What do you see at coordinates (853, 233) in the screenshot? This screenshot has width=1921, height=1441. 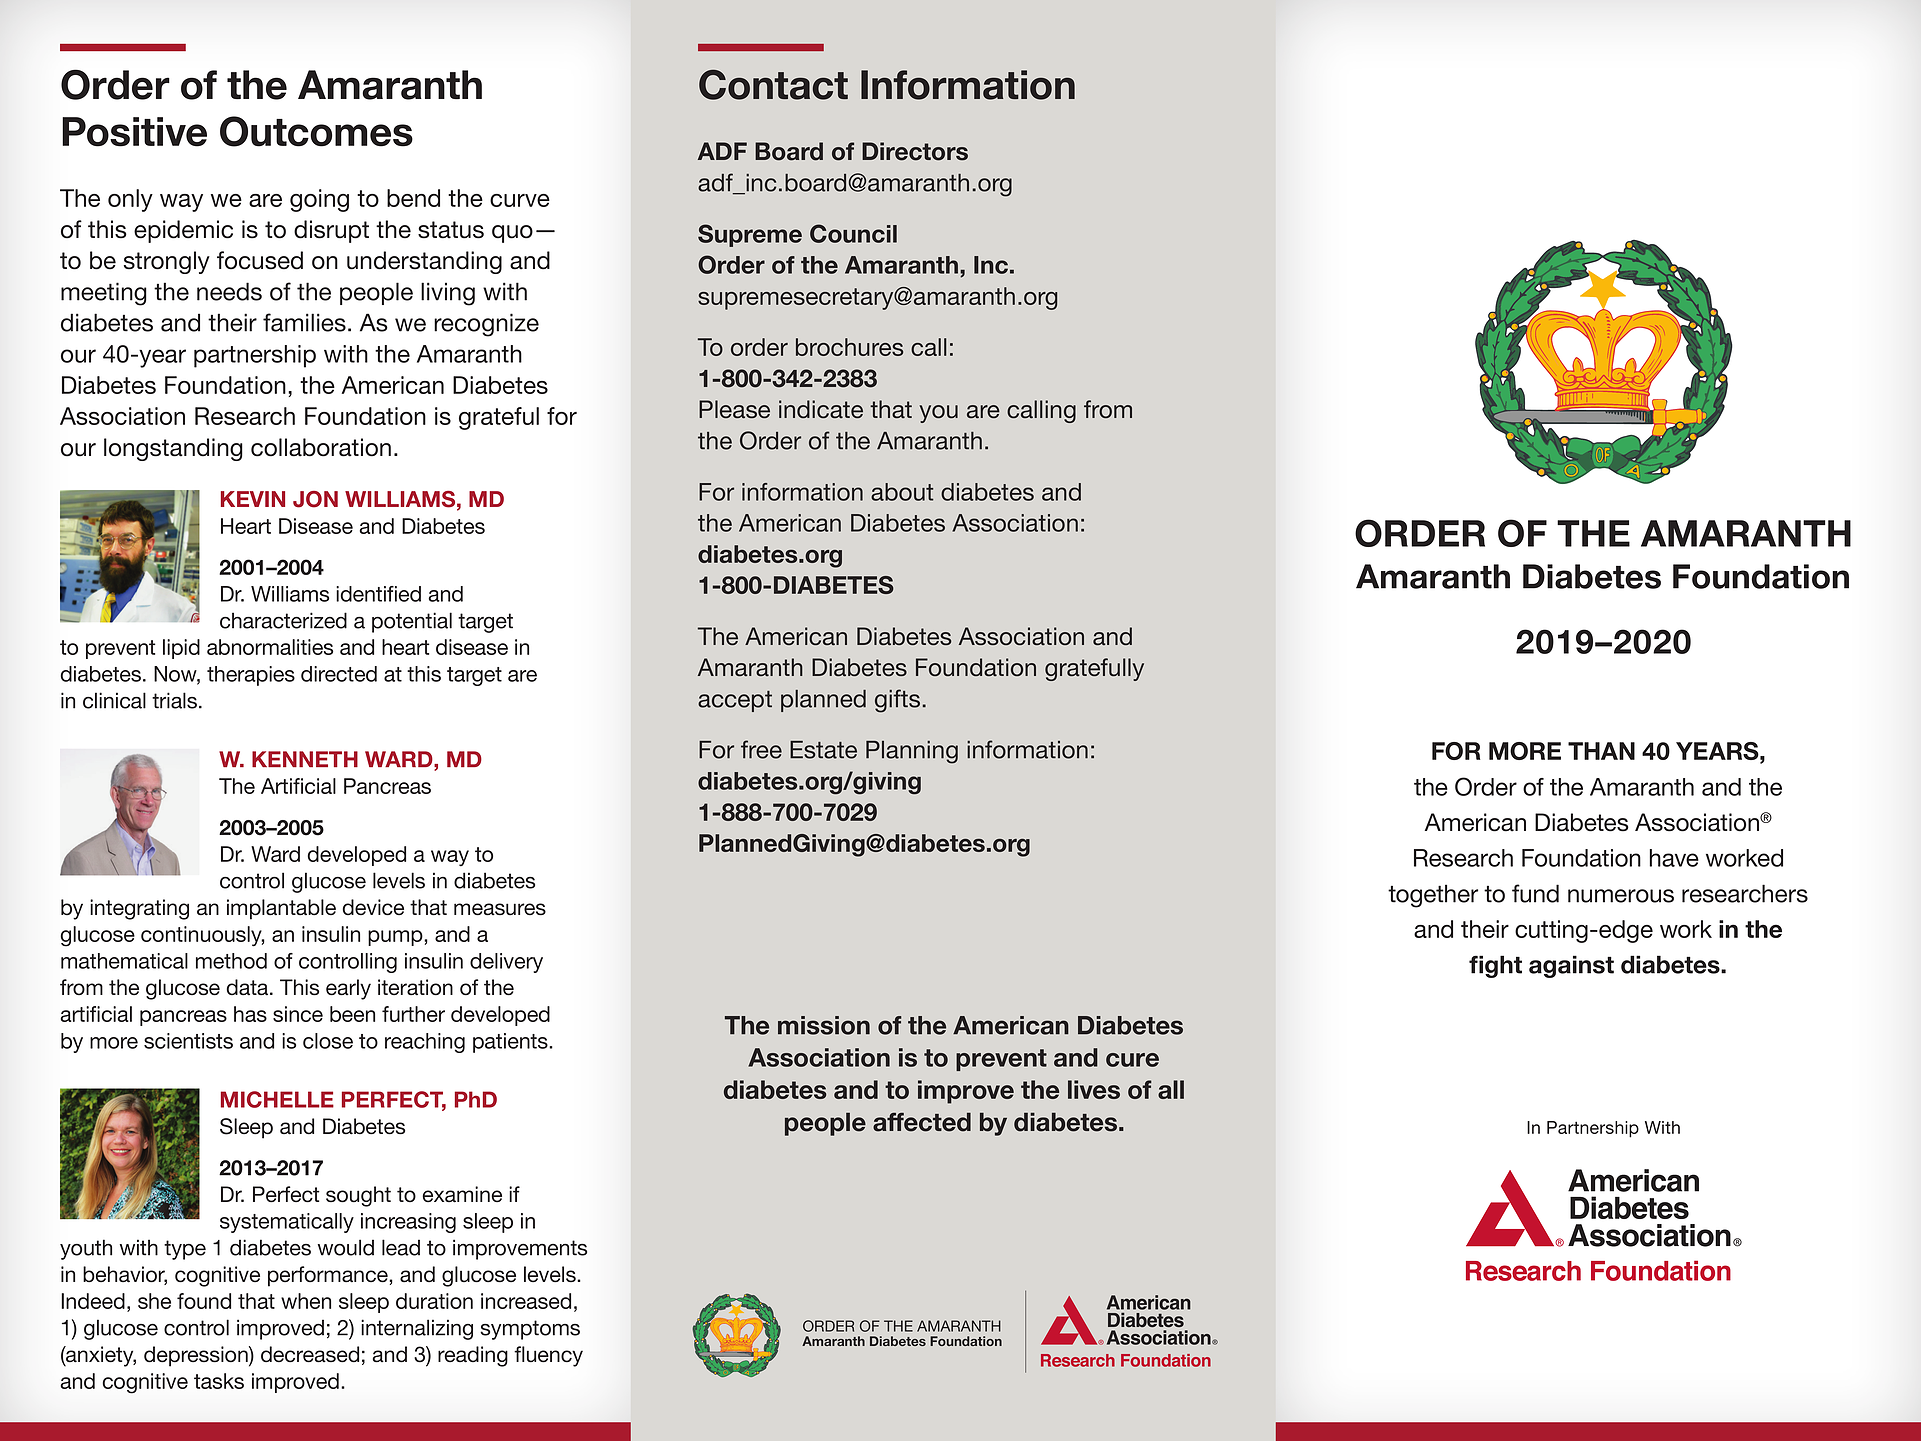 I see `Council` at bounding box center [853, 233].
